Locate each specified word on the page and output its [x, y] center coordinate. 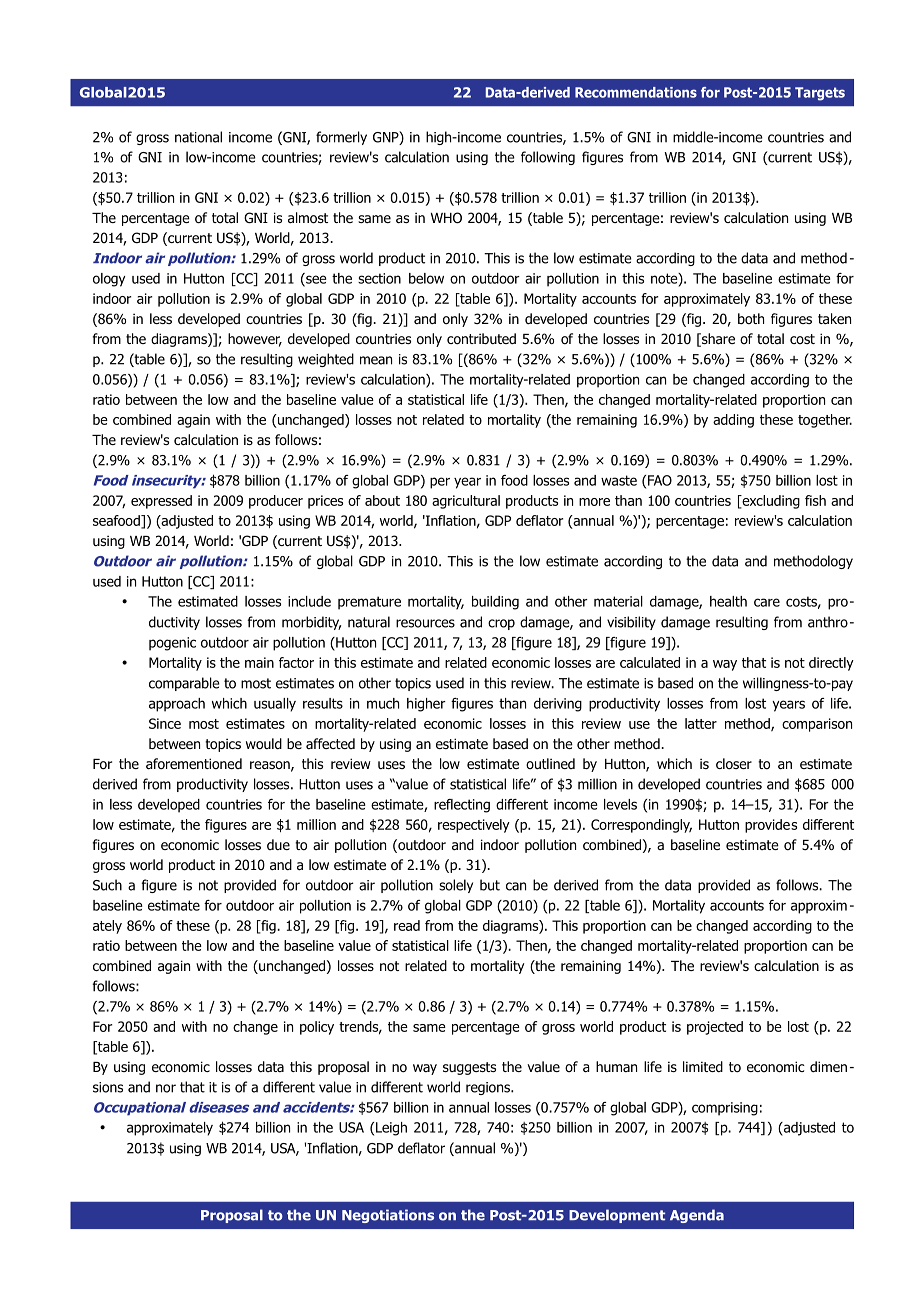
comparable [184, 684]
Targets [820, 94]
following [548, 158]
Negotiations [388, 1216]
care [767, 602]
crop [501, 624]
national [198, 137]
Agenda [697, 1216]
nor [166, 1088]
